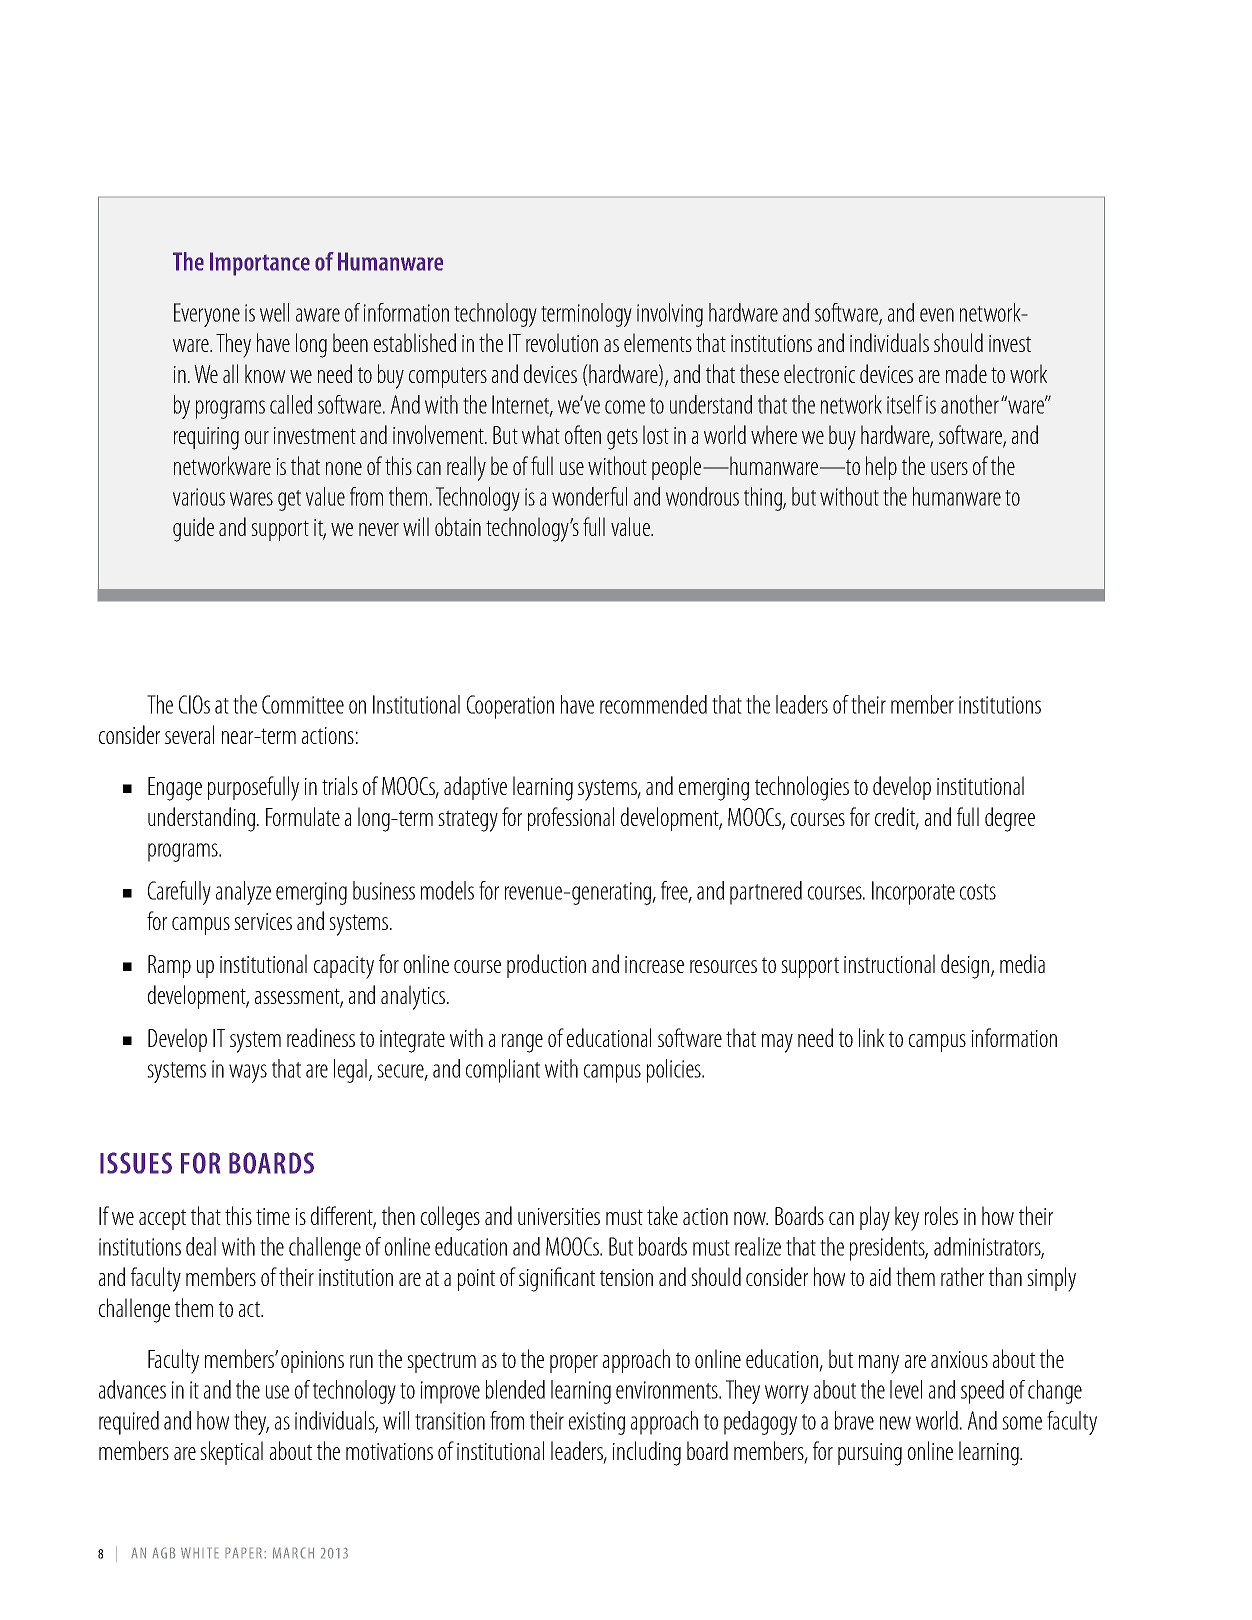 This image has height=1620, width=1252. Describe the element at coordinates (274, 312) in the image. I see `well` at that location.
